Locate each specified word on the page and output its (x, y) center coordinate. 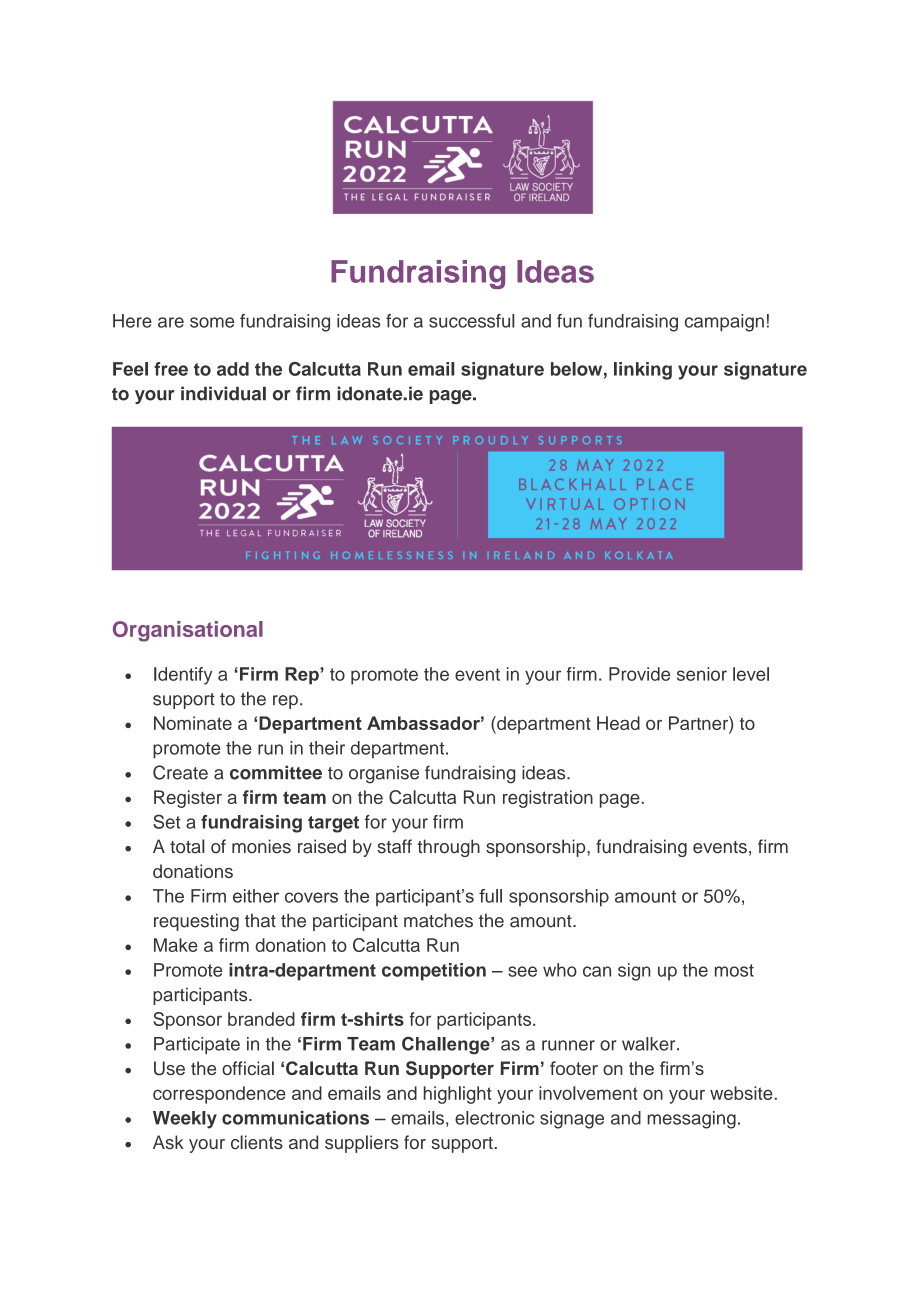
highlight (458, 1095)
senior (702, 674)
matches (438, 920)
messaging (691, 1120)
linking (643, 371)
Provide (639, 674)
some (212, 322)
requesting (196, 922)
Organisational (188, 631)
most (734, 970)
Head (618, 723)
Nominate (193, 723)
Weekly (185, 1120)
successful (472, 321)
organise (384, 775)
